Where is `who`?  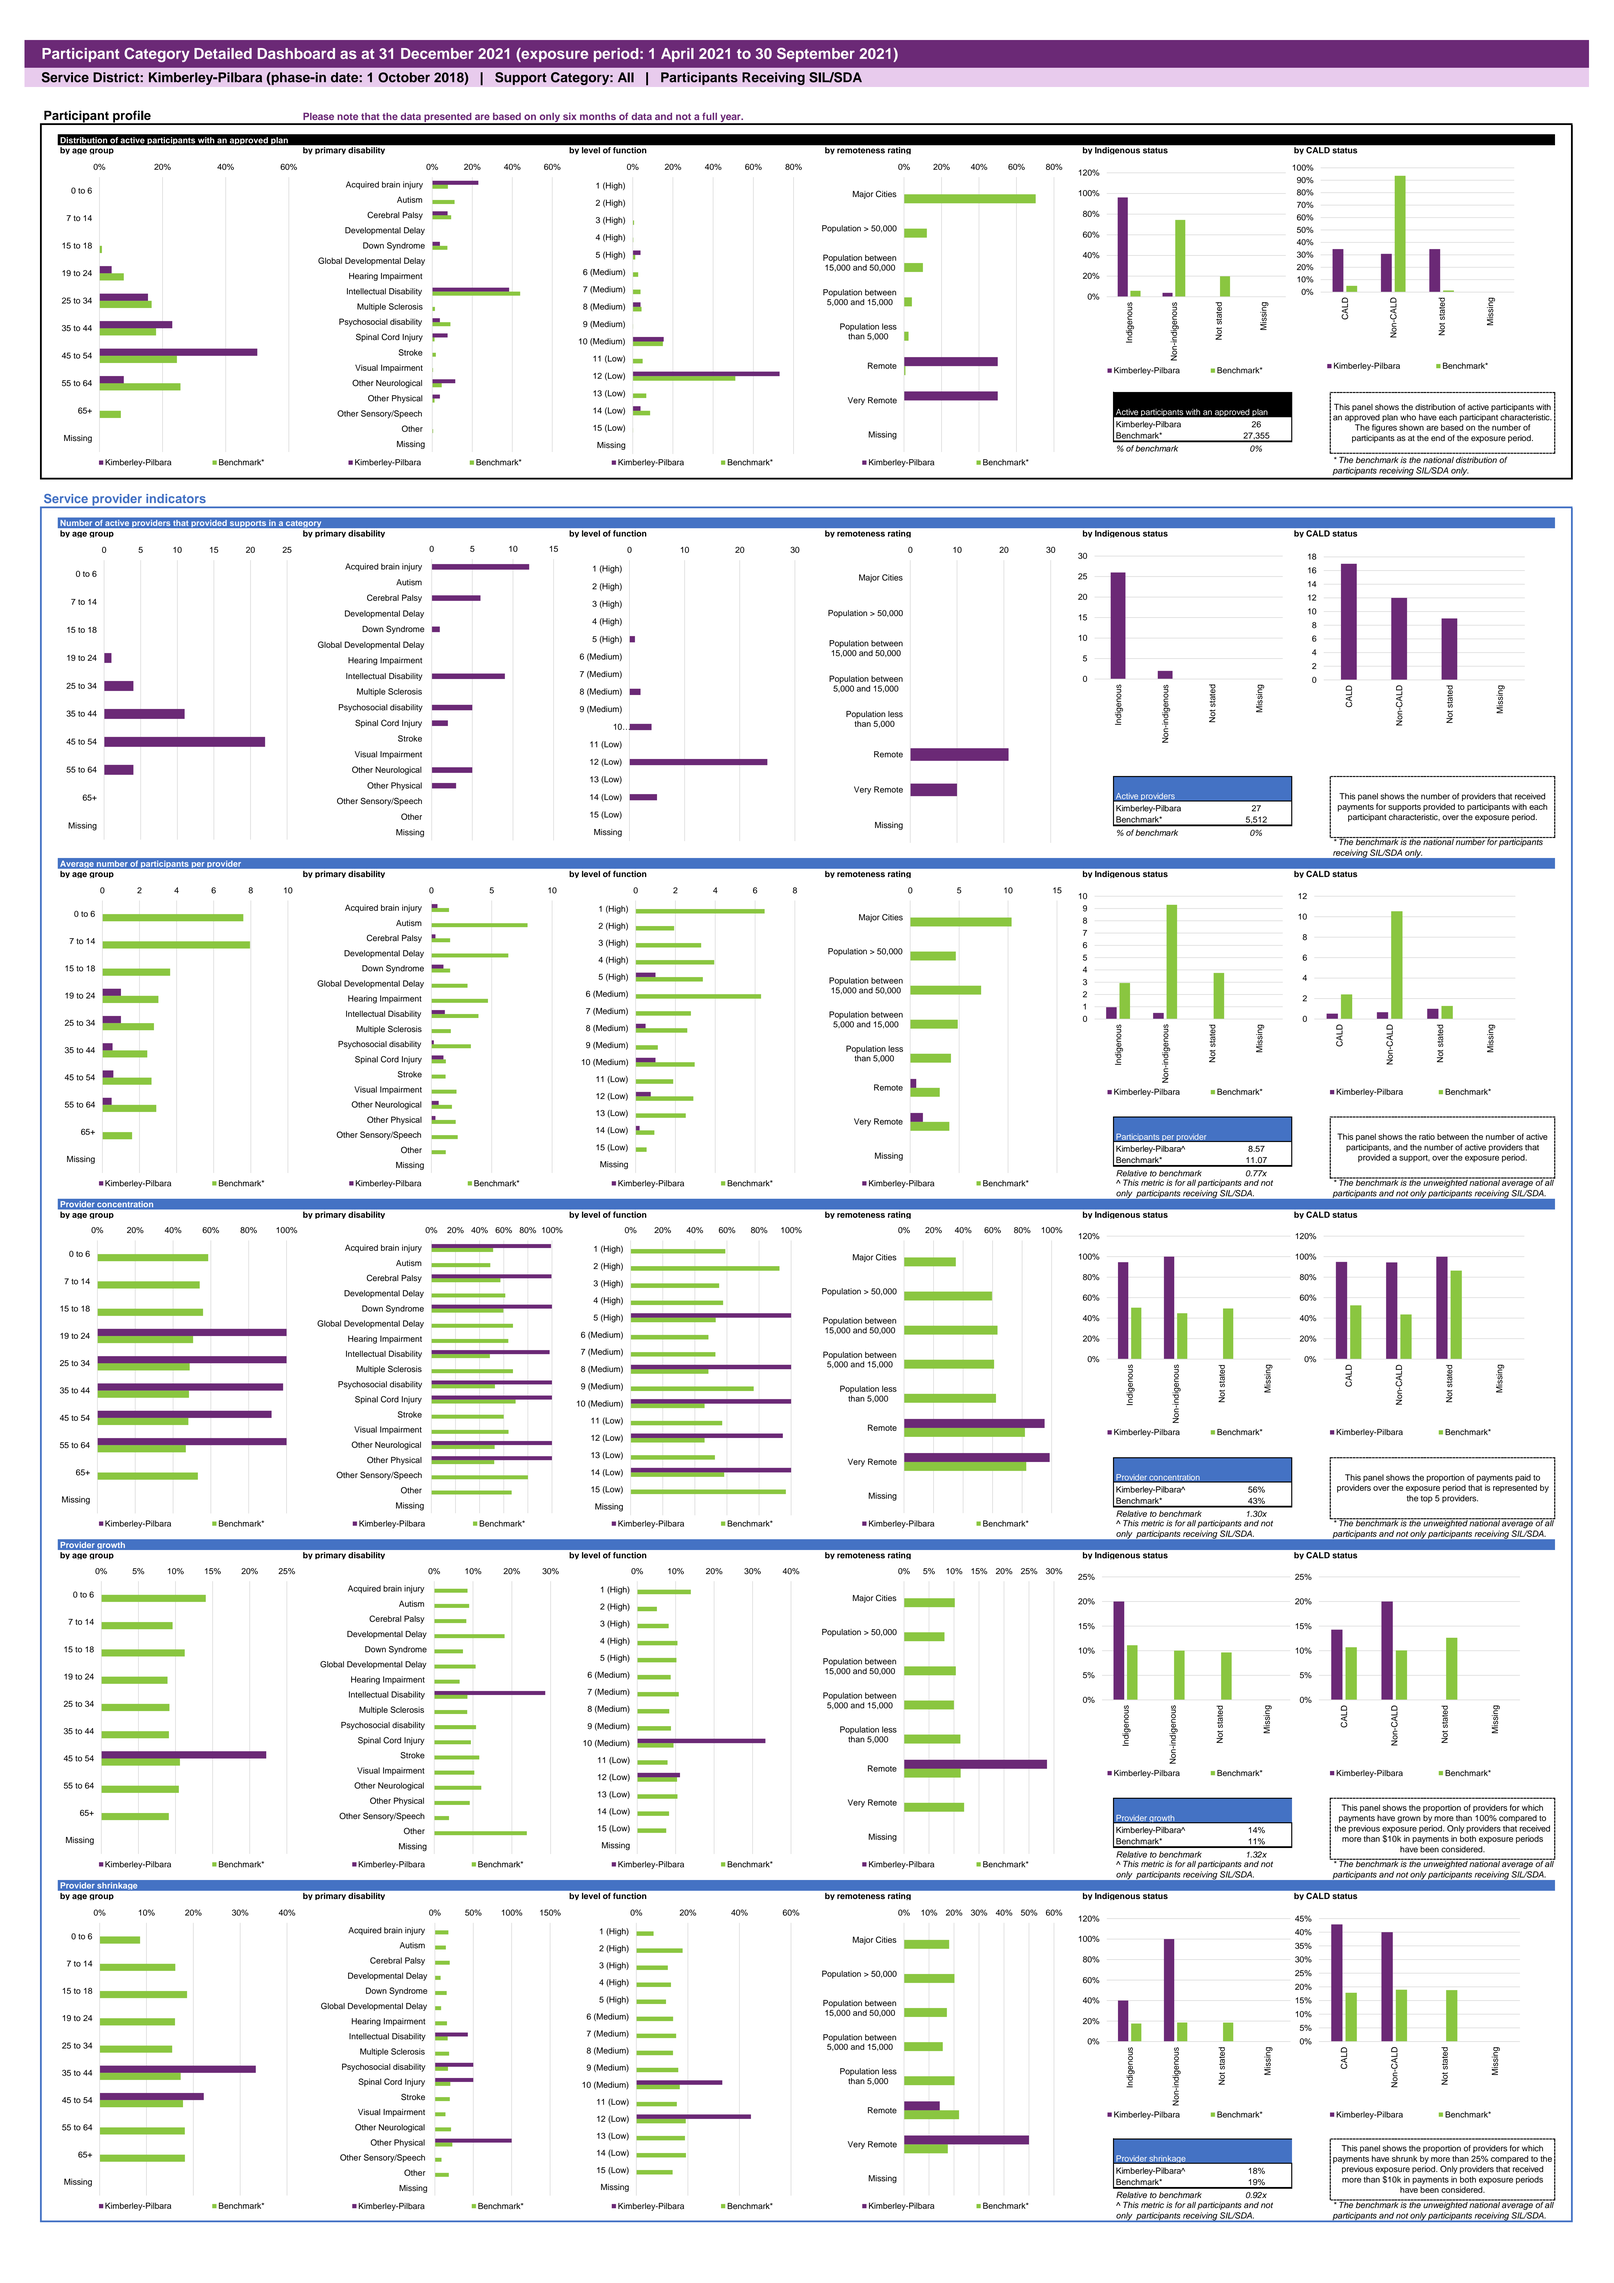
who is located at coordinates (1408, 417).
